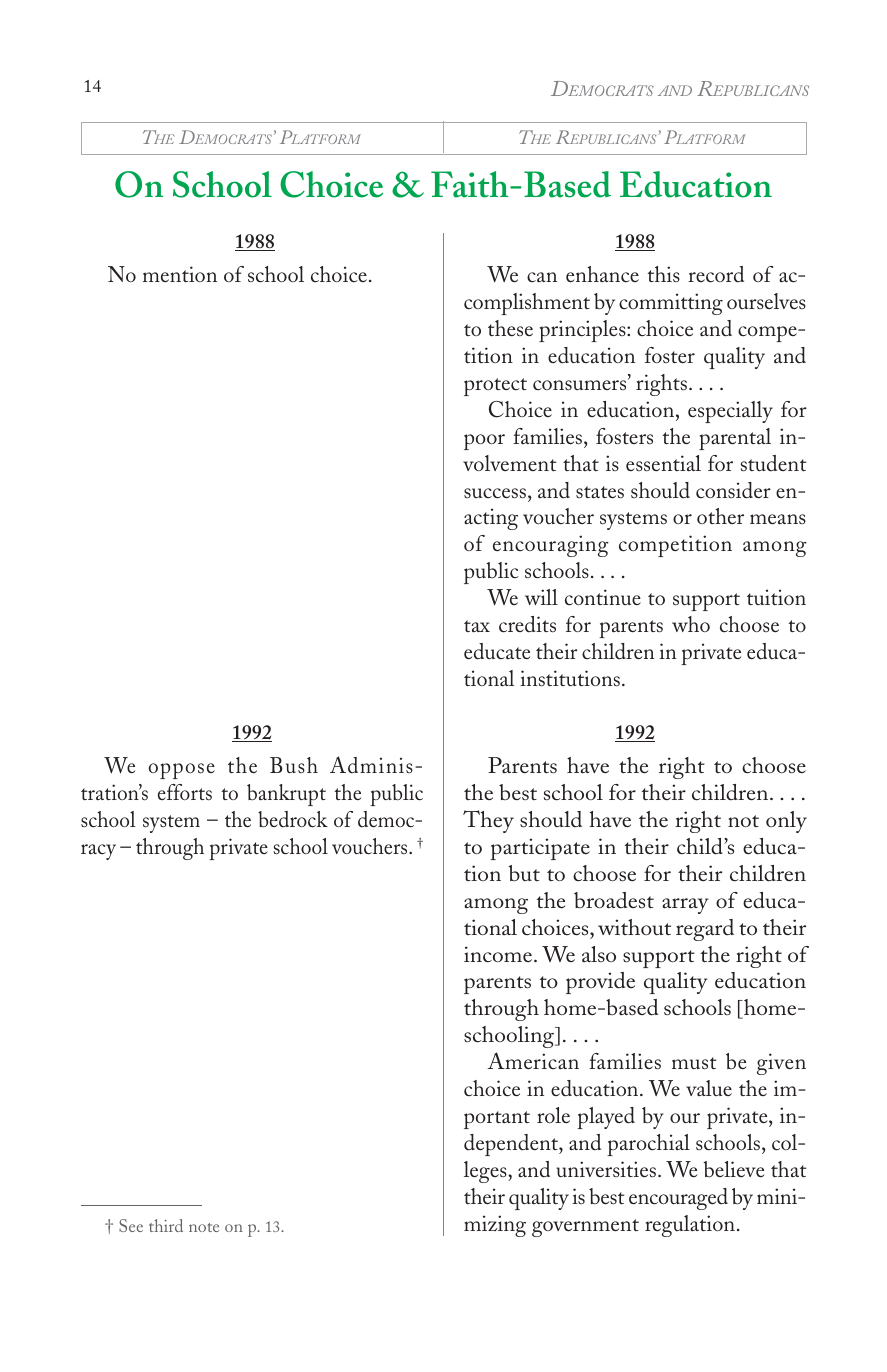 This screenshot has width=887, height=1372. I want to click on oppose, so click(182, 771).
